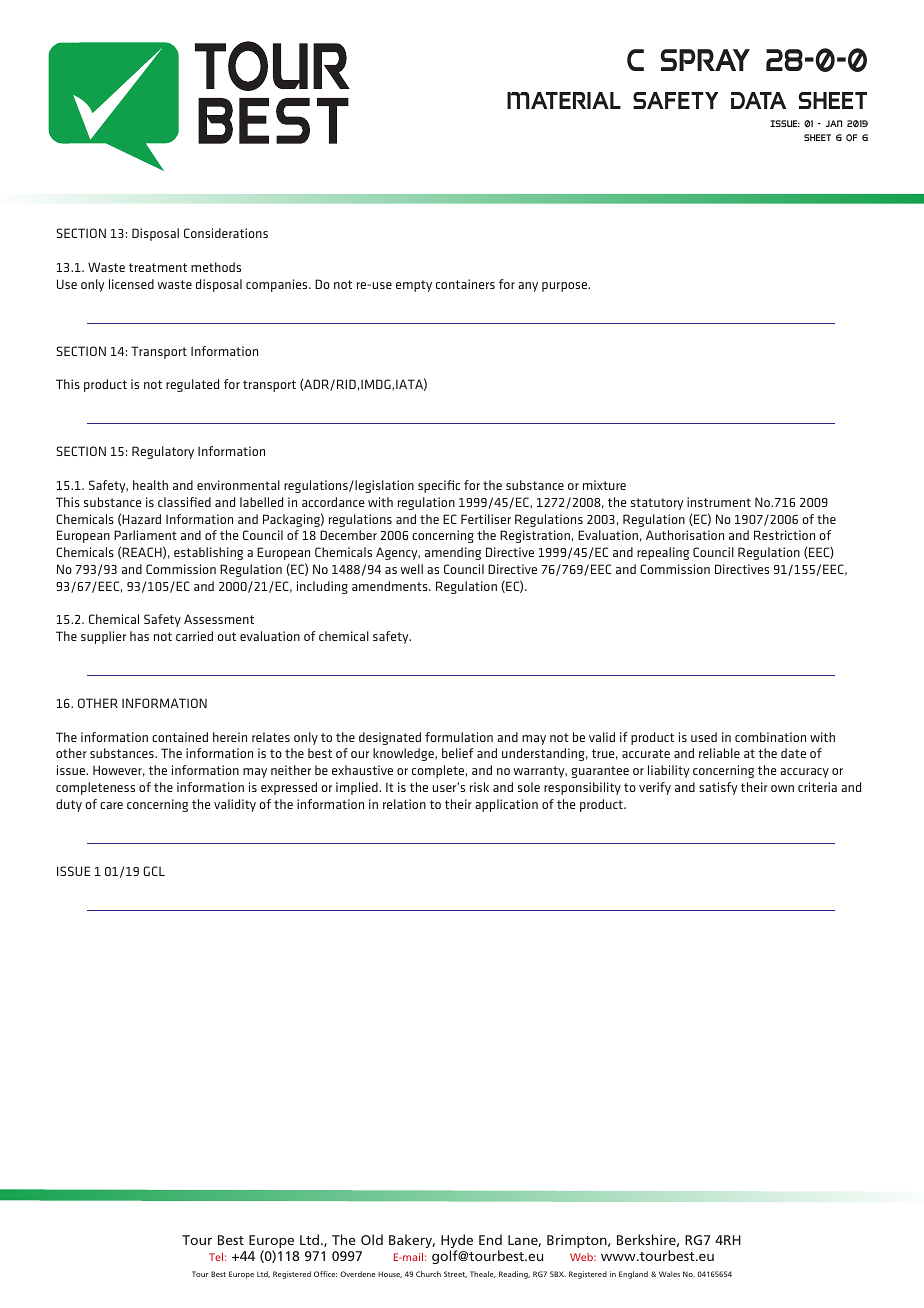 Image resolution: width=924 pixels, height=1308 pixels. What do you see at coordinates (457, 1242) in the screenshot?
I see `Hyde` at bounding box center [457, 1242].
